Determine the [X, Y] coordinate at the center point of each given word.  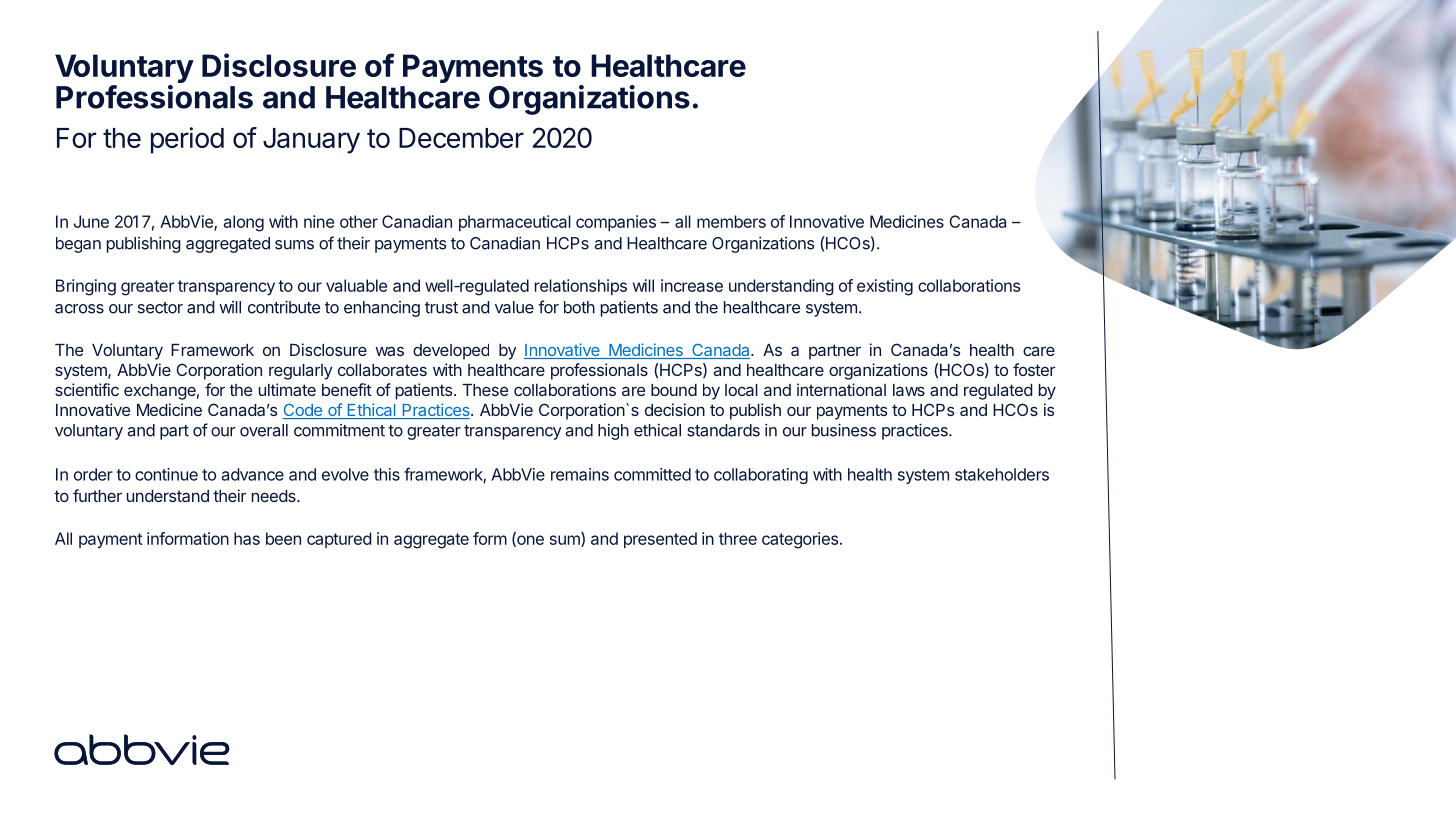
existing [885, 287]
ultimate [287, 389]
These [485, 390]
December [461, 138]
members [731, 221]
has [247, 538]
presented [660, 540]
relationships [581, 287]
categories [800, 540]
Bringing [86, 287]
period [187, 140]
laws [909, 390]
